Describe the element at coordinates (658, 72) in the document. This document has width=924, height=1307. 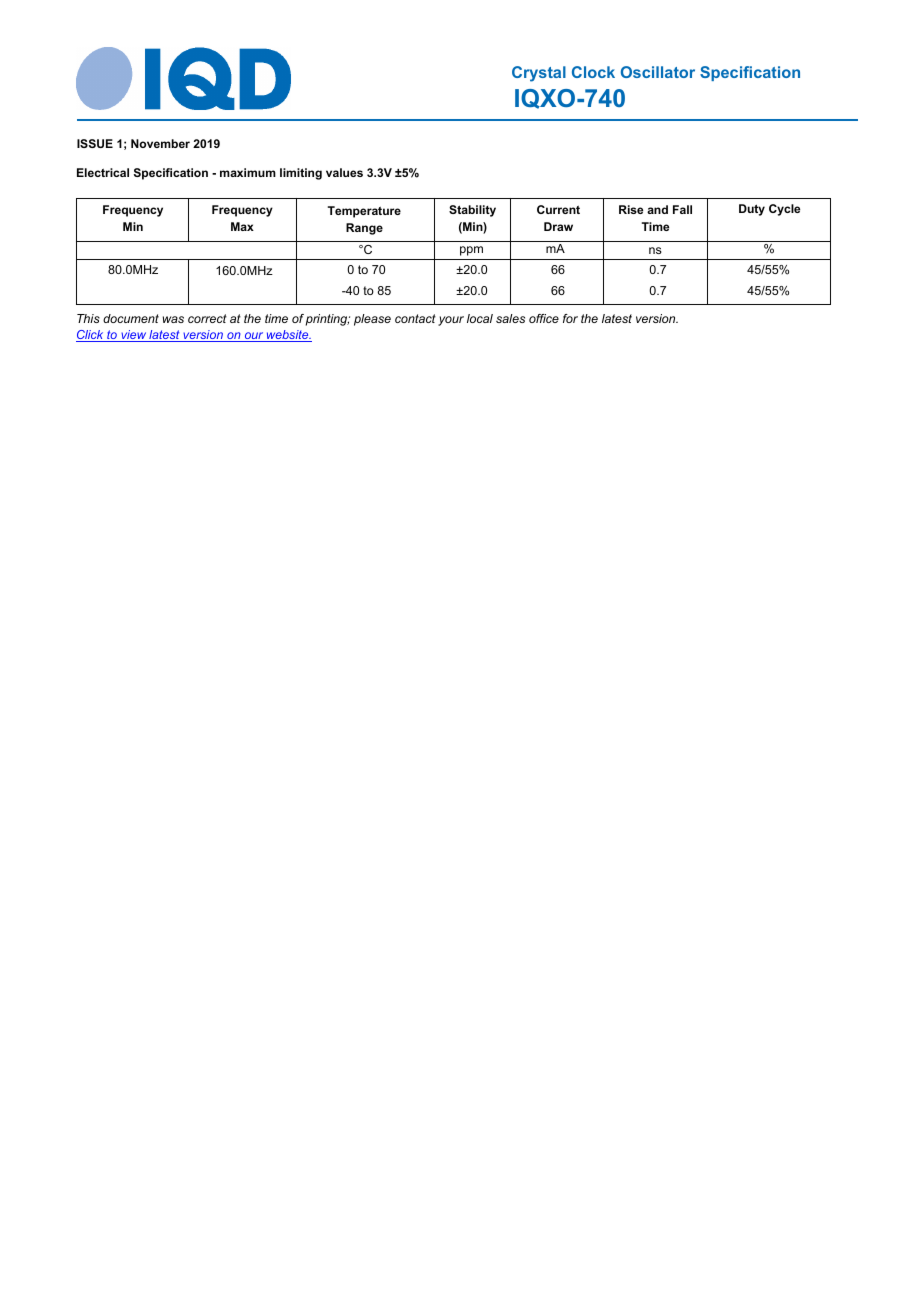
I see `Oscillator` at that location.
